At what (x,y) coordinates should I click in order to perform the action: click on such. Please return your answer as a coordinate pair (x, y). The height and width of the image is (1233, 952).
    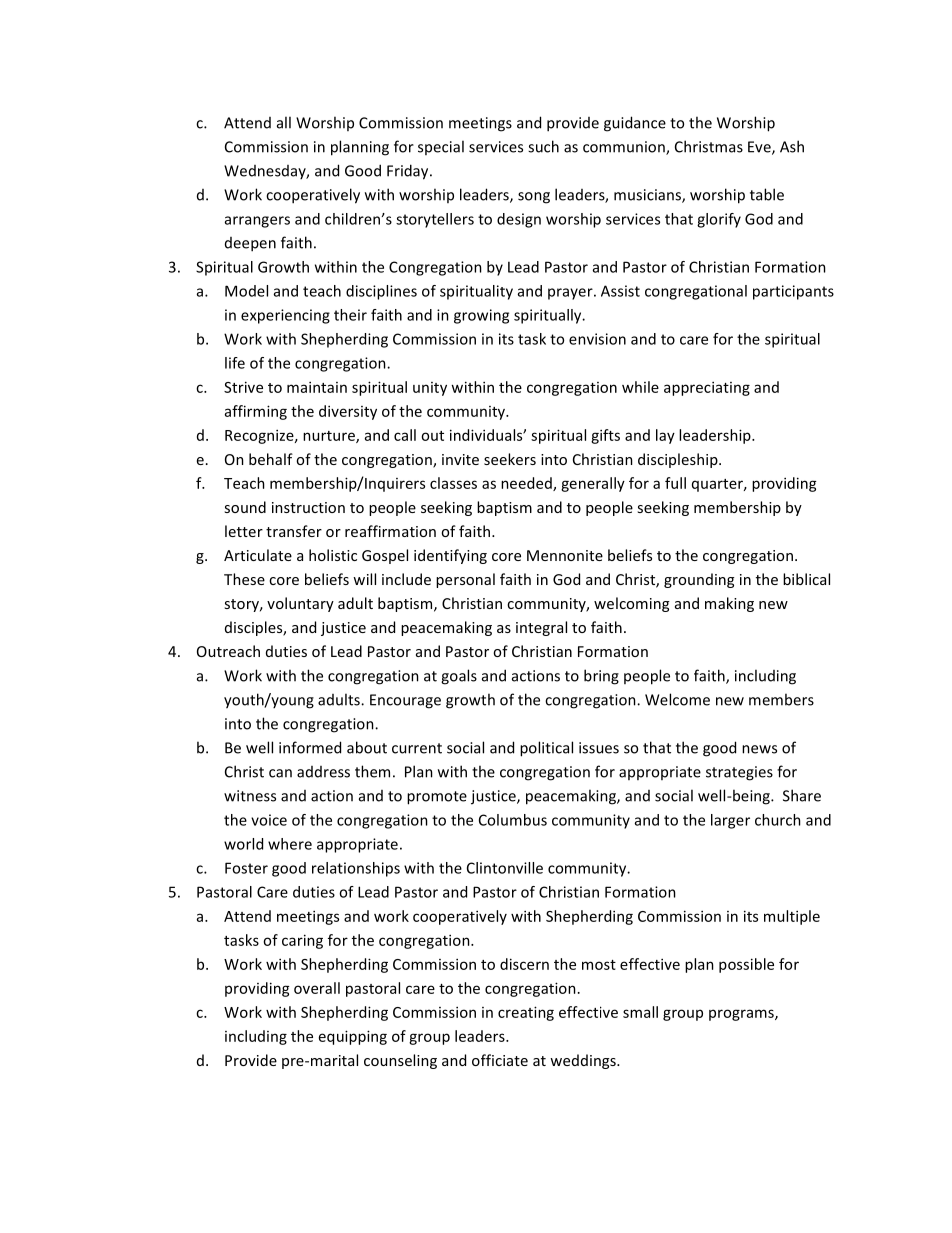
    Looking at the image, I should click on (543, 146).
